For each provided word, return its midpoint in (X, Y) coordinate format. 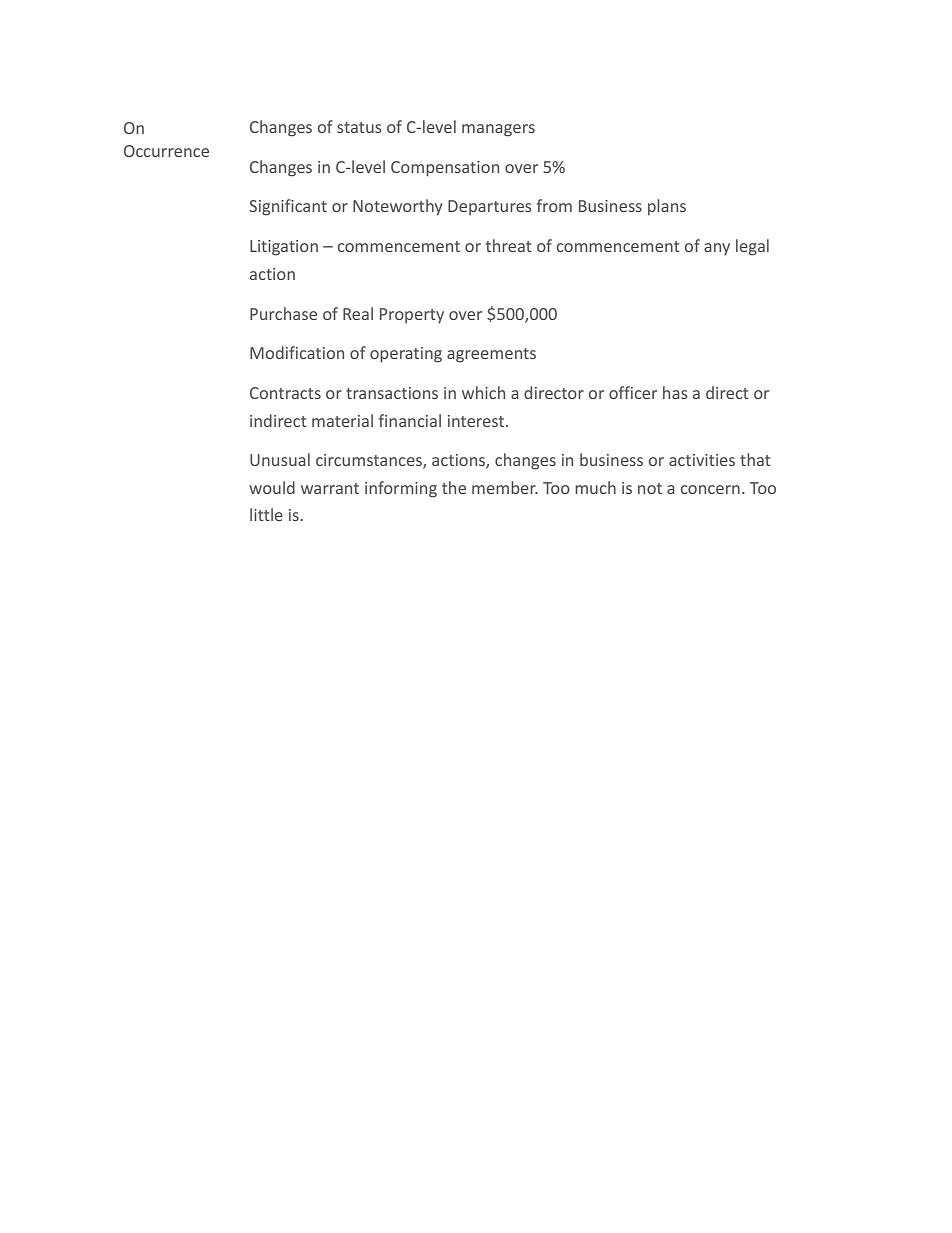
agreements (491, 355)
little (266, 514)
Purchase (283, 313)
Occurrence (166, 151)
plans (667, 207)
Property (412, 315)
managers (498, 130)
